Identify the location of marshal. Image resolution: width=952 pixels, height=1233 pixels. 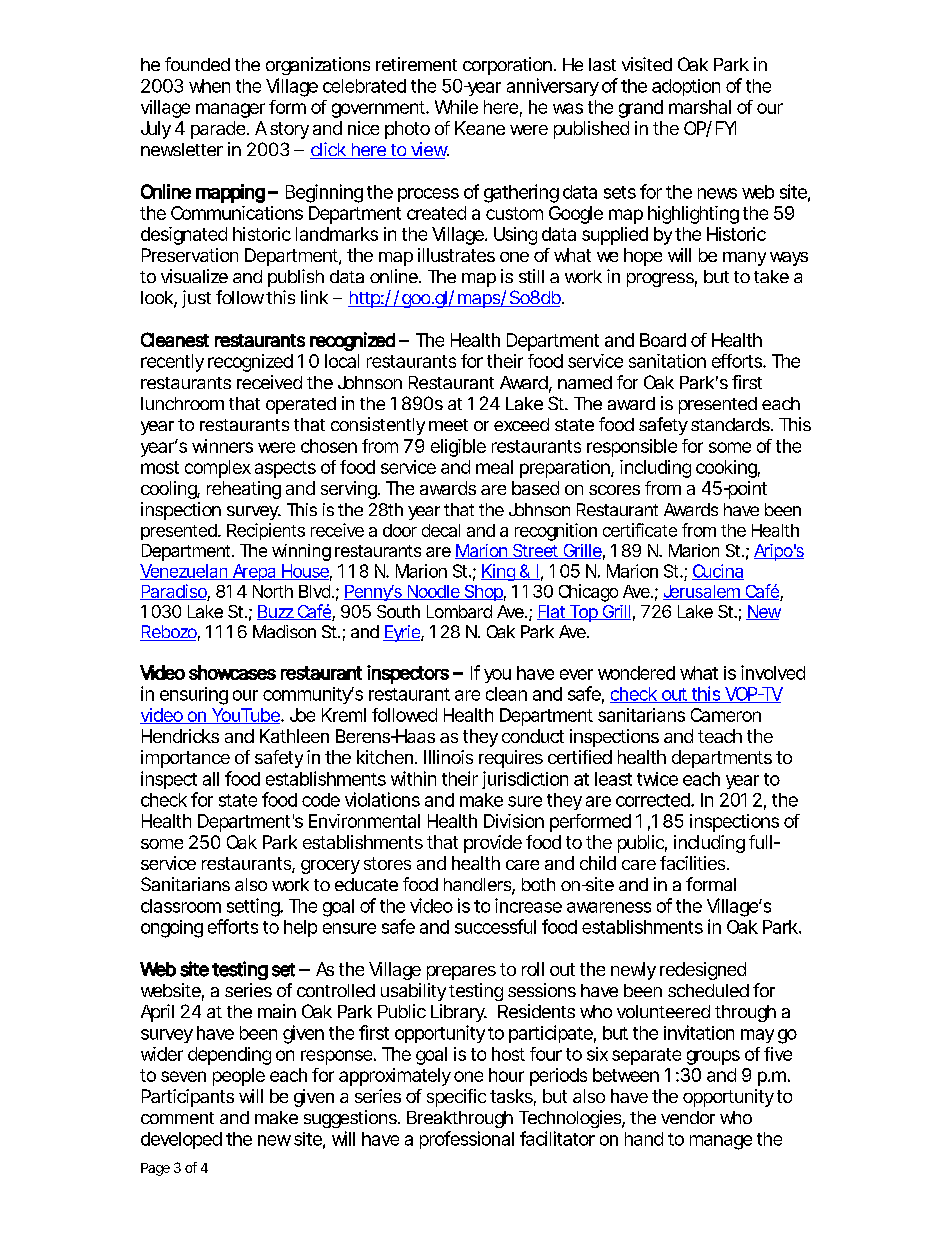
(700, 107).
